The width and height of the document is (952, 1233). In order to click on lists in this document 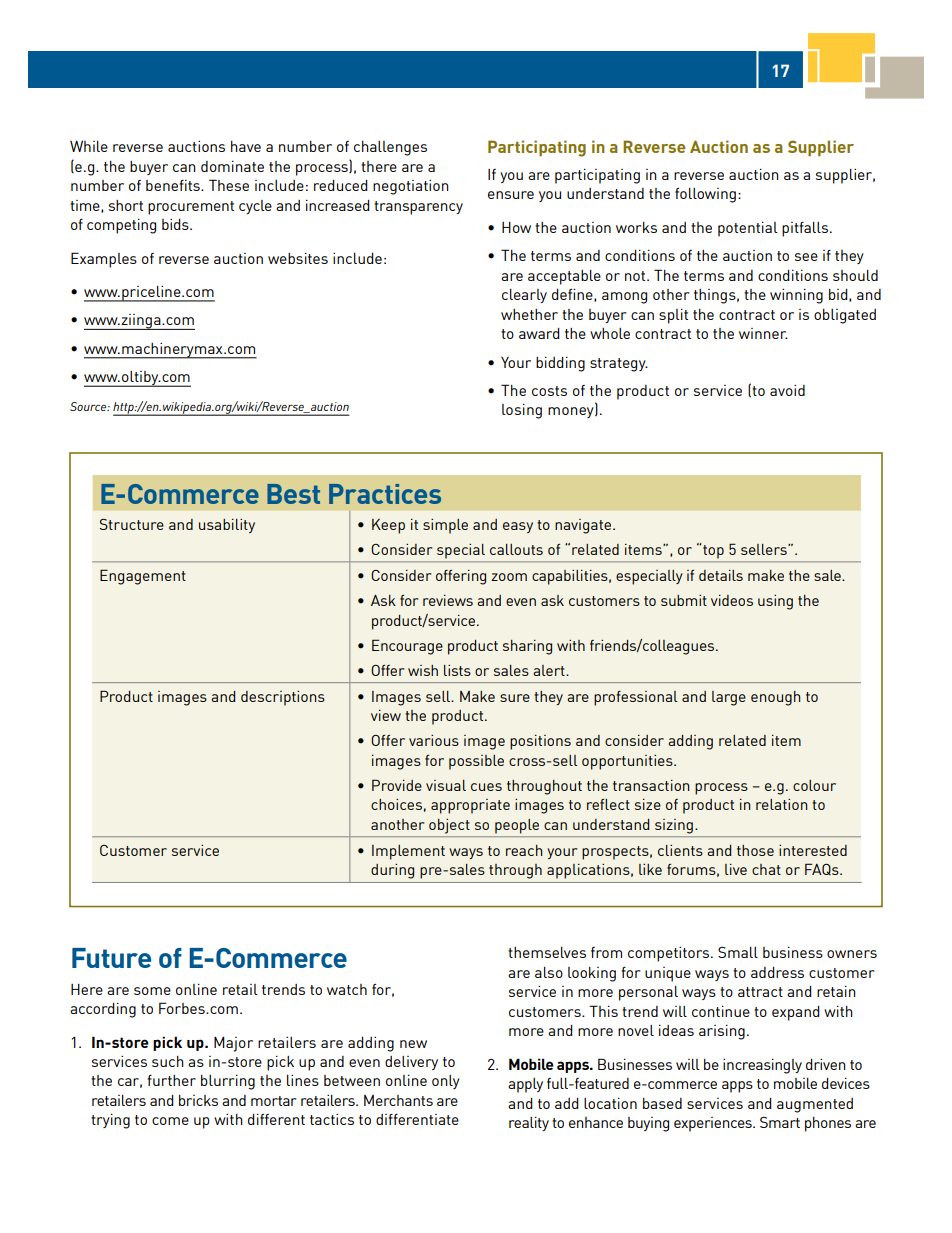, I will do `click(457, 670)`.
